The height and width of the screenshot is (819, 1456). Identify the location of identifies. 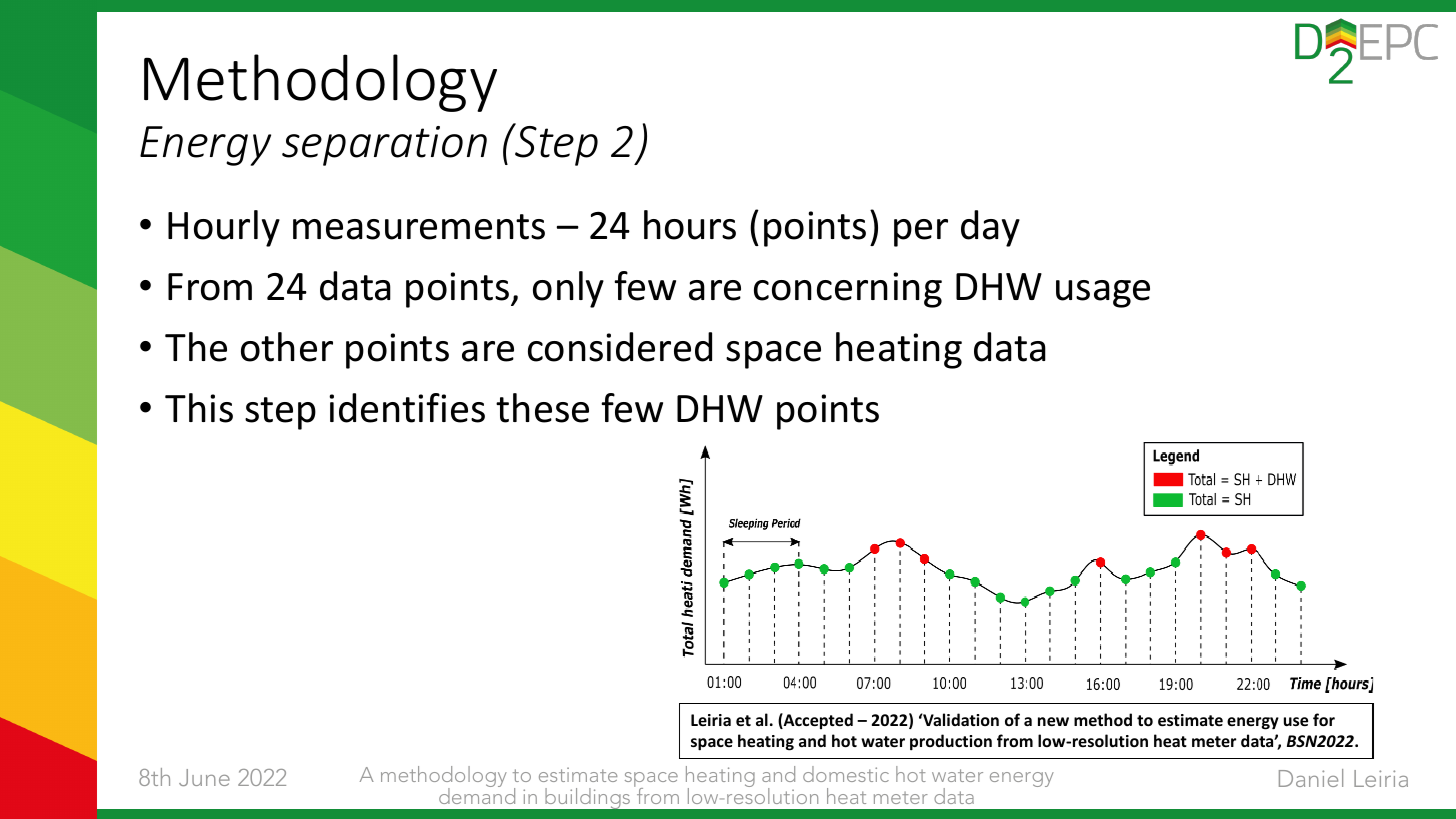
(407, 408).
